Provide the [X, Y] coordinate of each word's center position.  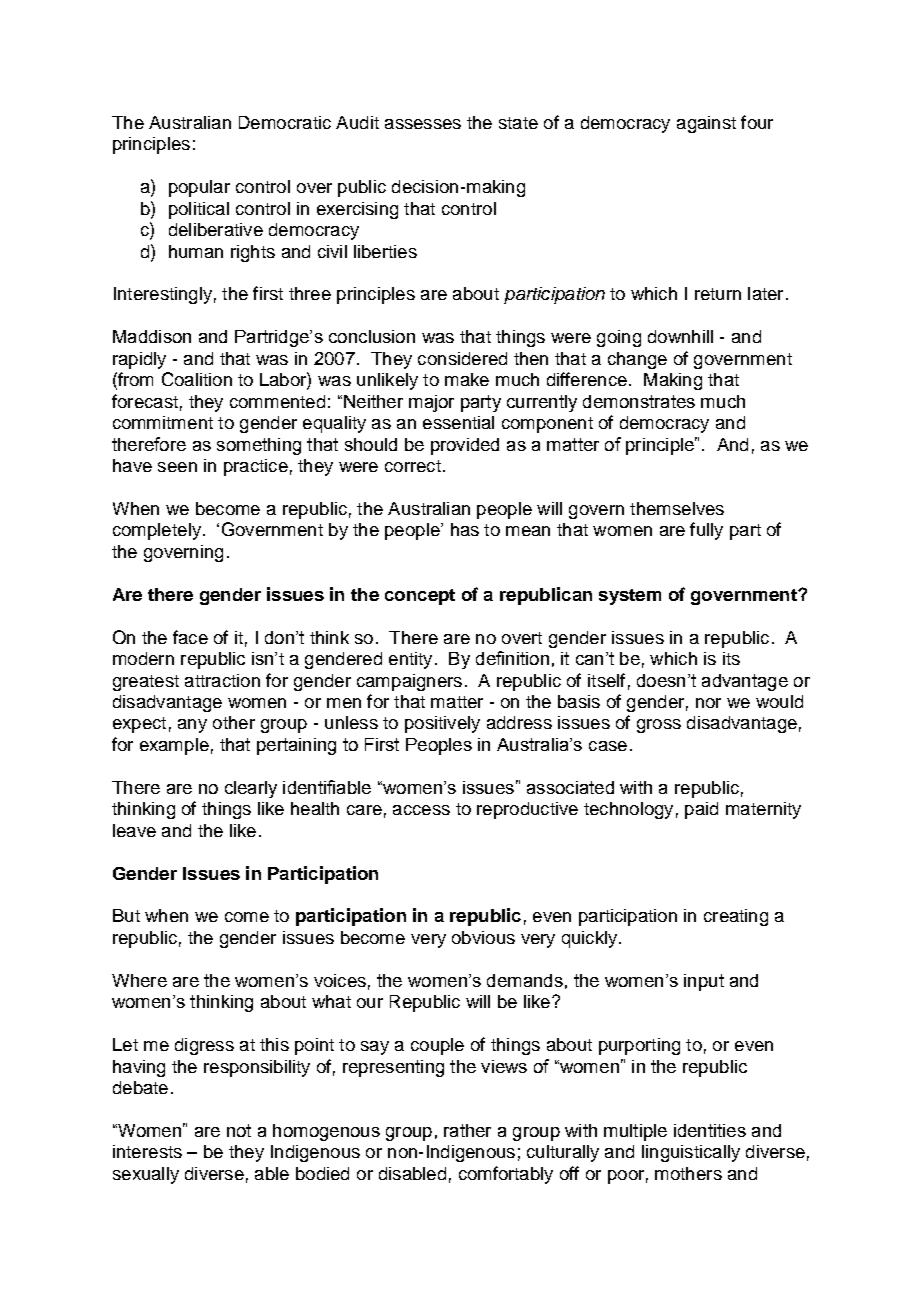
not [239, 1130]
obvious [483, 937]
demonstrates [639, 401]
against [706, 124]
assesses [423, 124]
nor [708, 703]
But [126, 915]
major [431, 403]
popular [199, 188]
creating [736, 917]
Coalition [197, 379]
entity [410, 660]
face [190, 637]
